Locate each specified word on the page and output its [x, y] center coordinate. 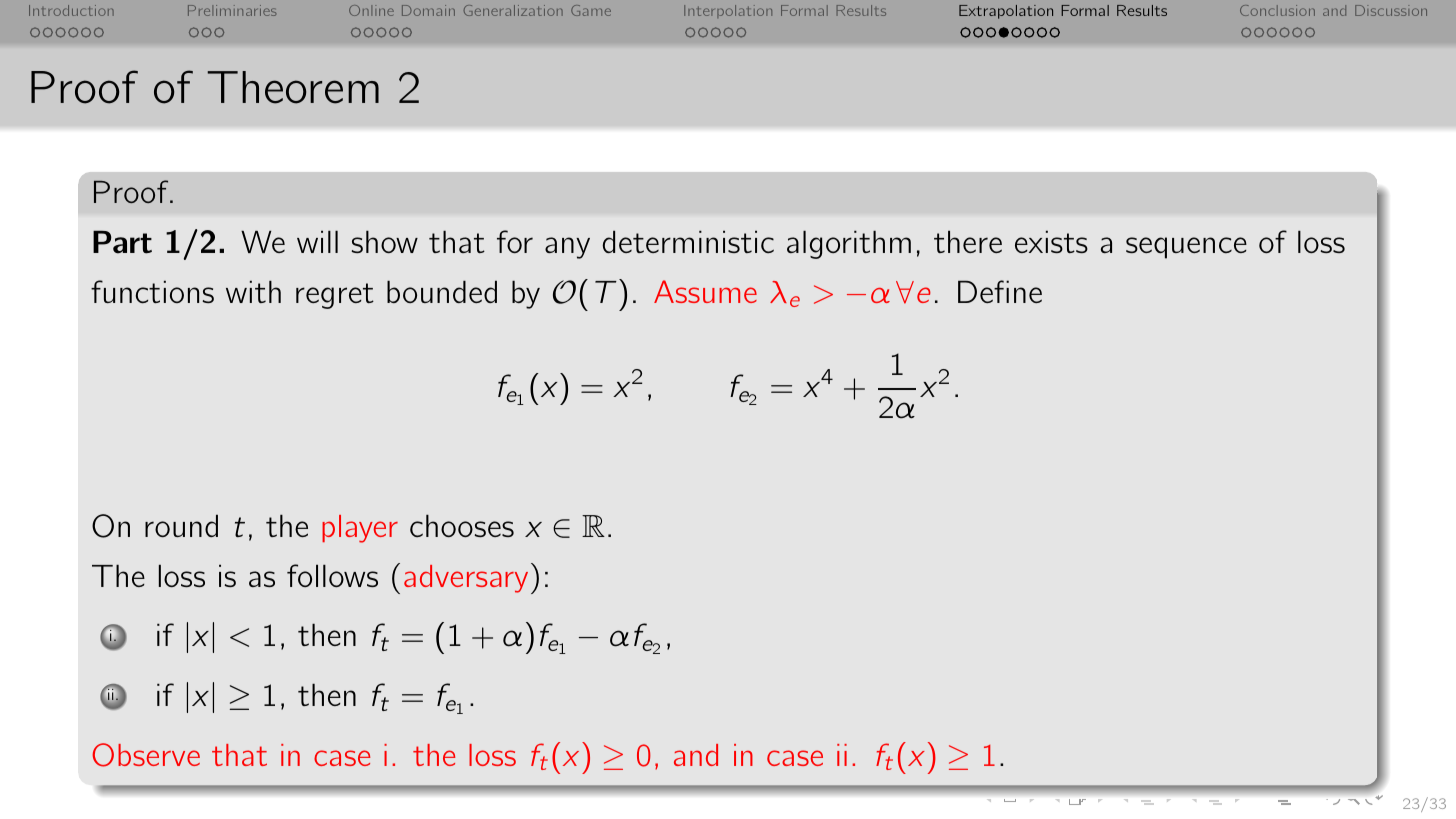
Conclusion [1277, 10]
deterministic [688, 241]
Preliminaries [232, 10]
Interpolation [728, 11]
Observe [146, 755]
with [253, 291]
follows [332, 575]
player [360, 529]
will [317, 241]
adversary [466, 579]
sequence [1186, 248]
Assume [705, 291]
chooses [462, 525]
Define [1000, 291]
